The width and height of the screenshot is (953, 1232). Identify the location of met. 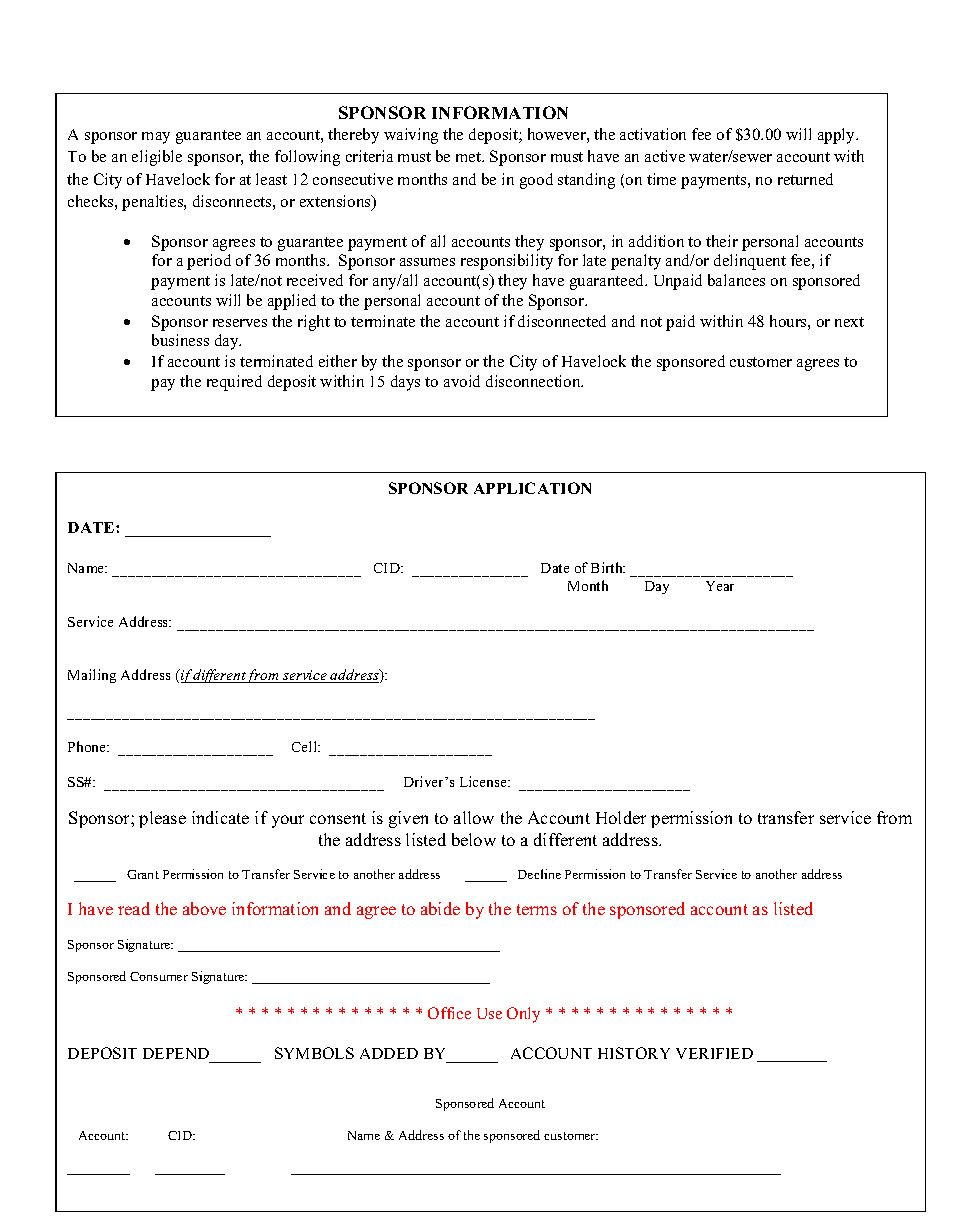
(470, 157).
